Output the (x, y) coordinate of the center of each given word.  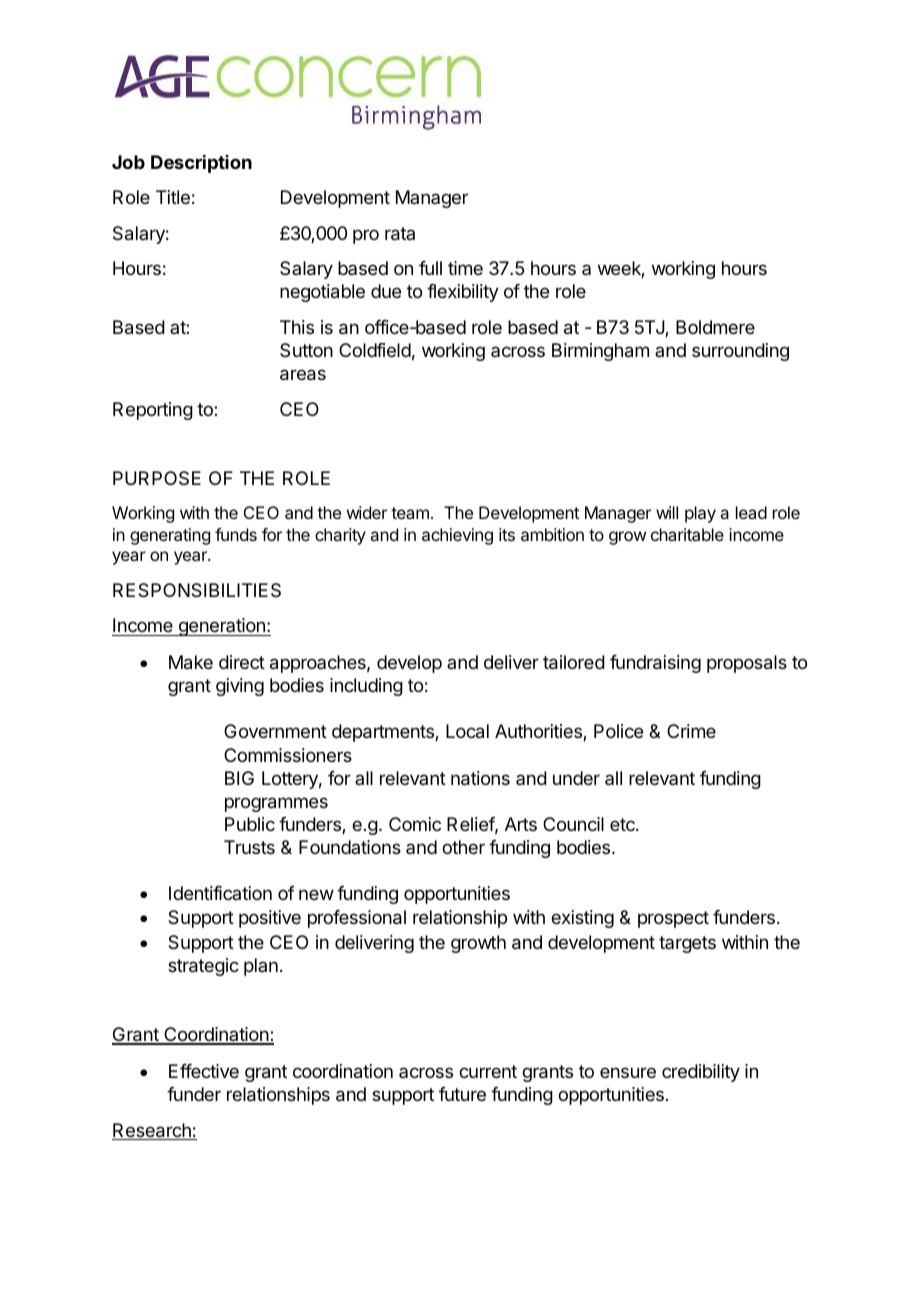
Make (191, 662)
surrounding (740, 352)
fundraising (655, 664)
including (366, 687)
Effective (204, 1071)
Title (173, 197)
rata (400, 234)
